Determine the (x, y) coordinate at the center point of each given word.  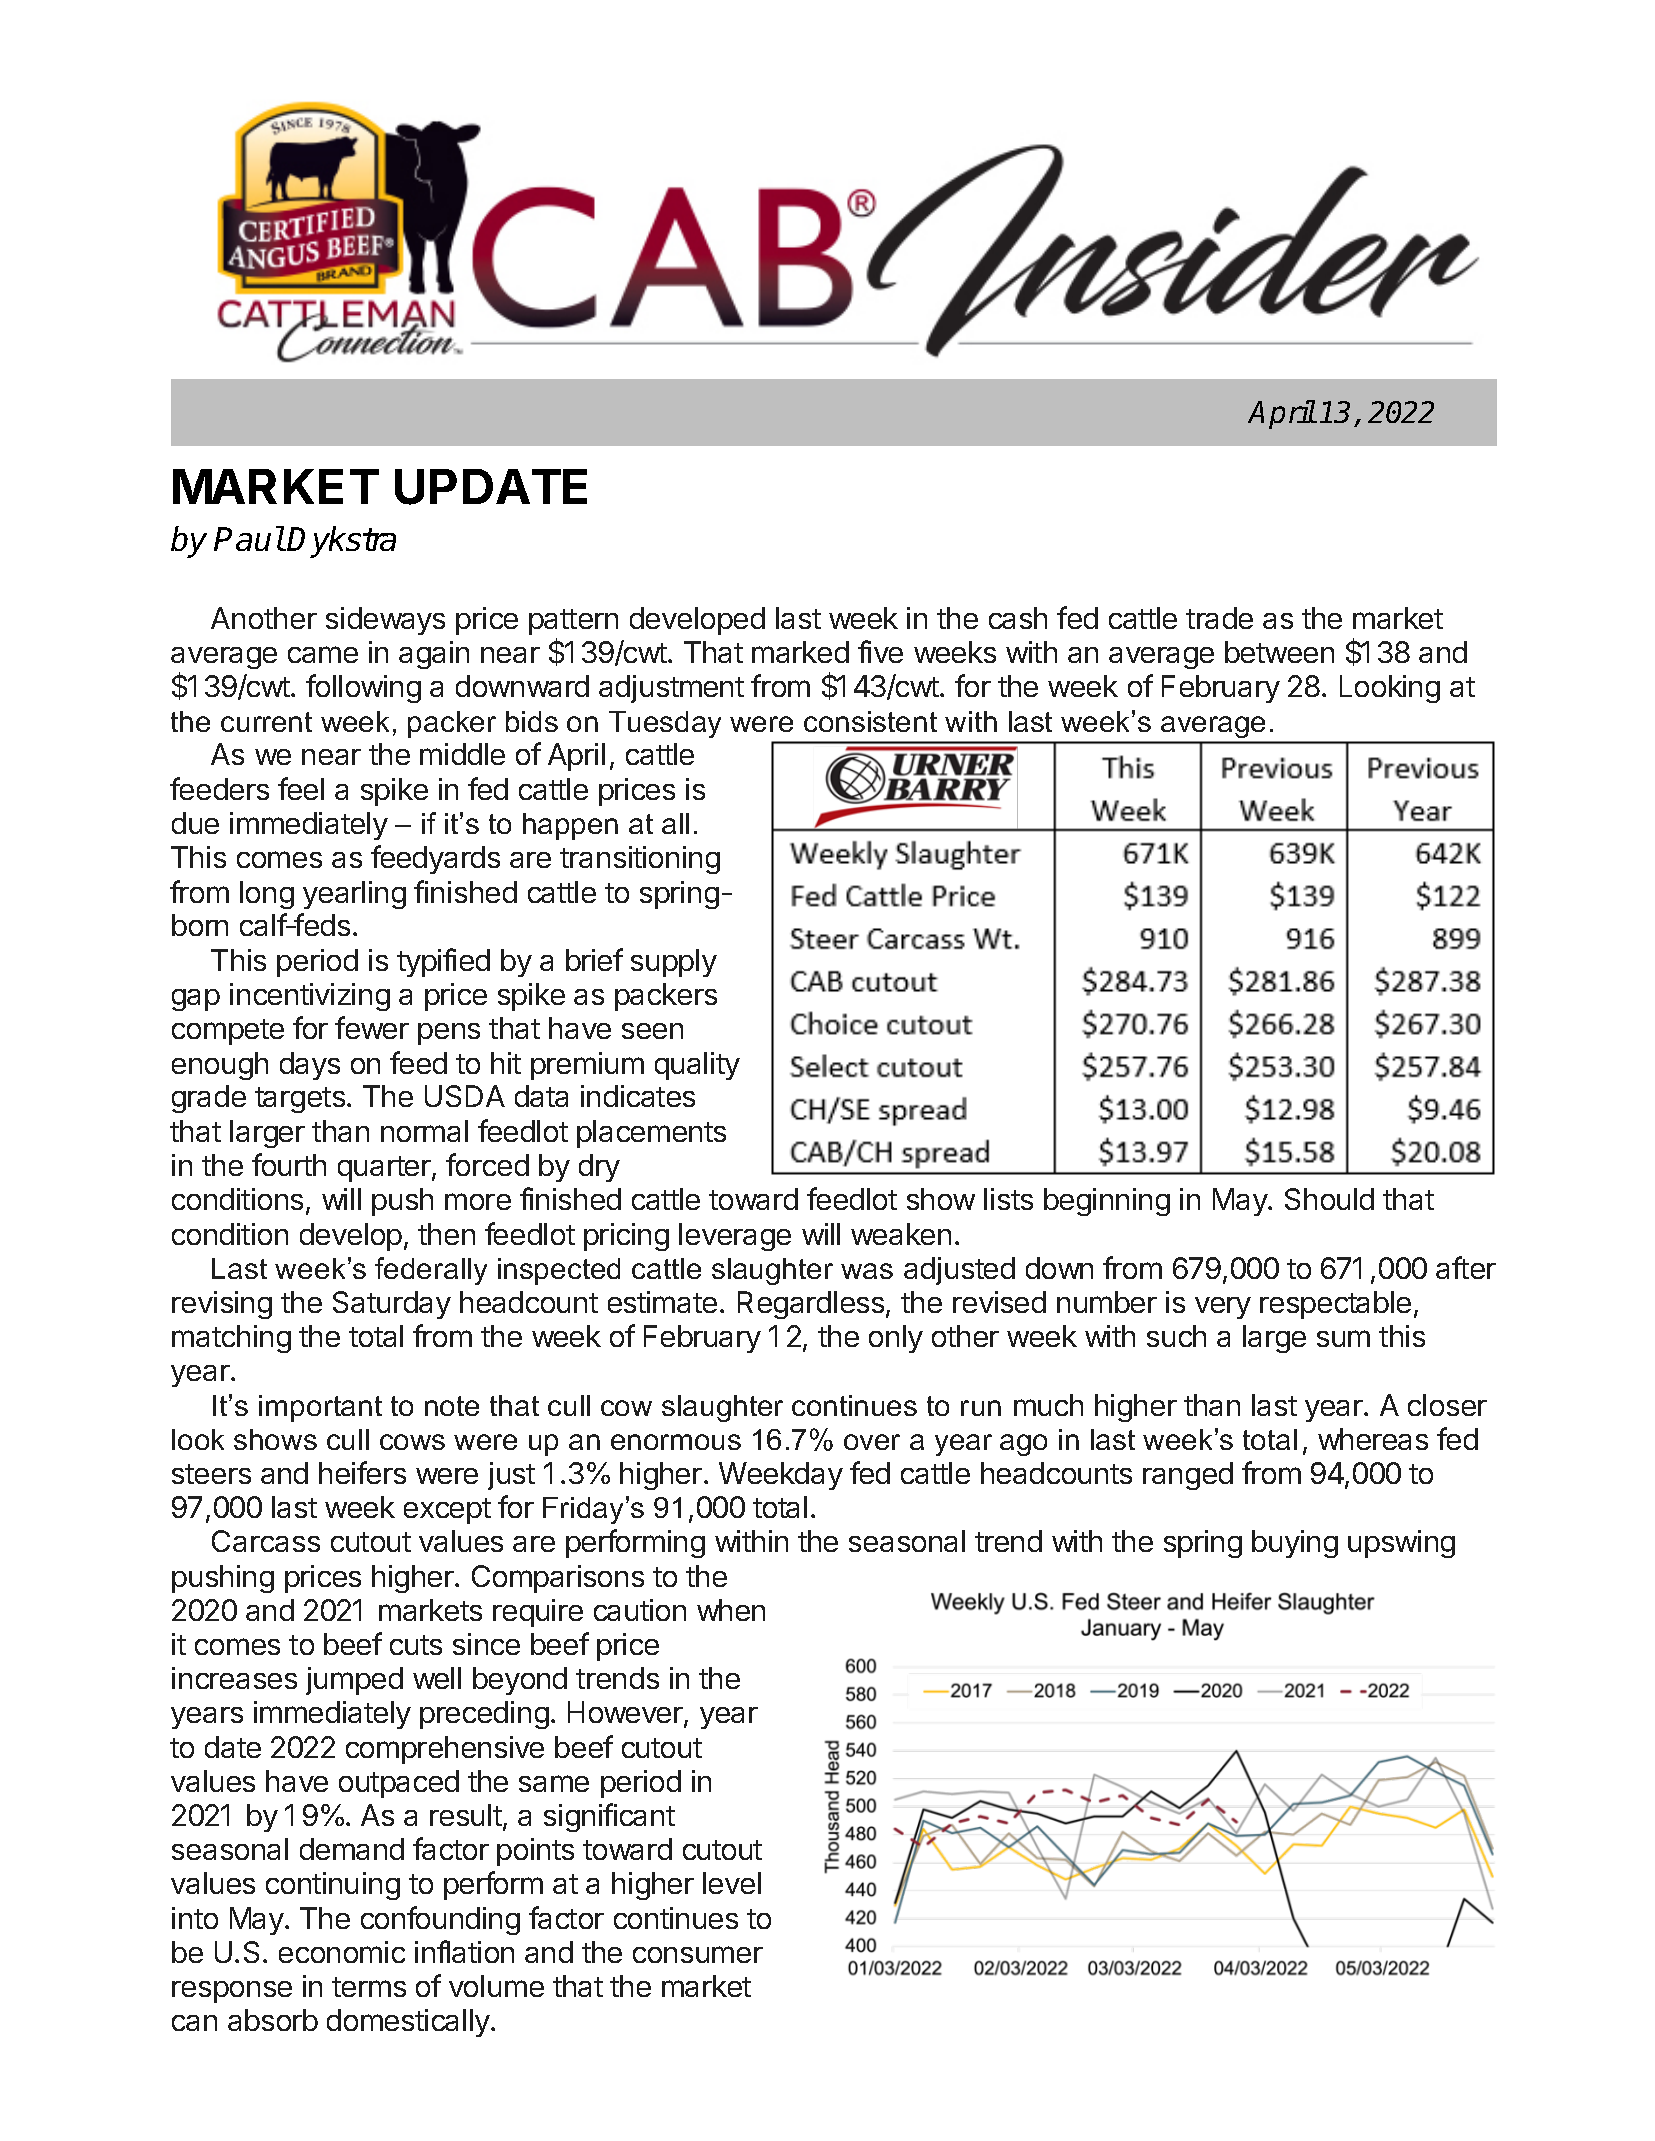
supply (674, 963)
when (731, 1610)
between (1279, 652)
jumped (354, 1681)
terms (369, 1987)
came (323, 654)
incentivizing (310, 997)
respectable (1335, 1305)
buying (1295, 1544)
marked (800, 652)
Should (1329, 1199)
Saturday (392, 1305)
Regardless (811, 1305)
